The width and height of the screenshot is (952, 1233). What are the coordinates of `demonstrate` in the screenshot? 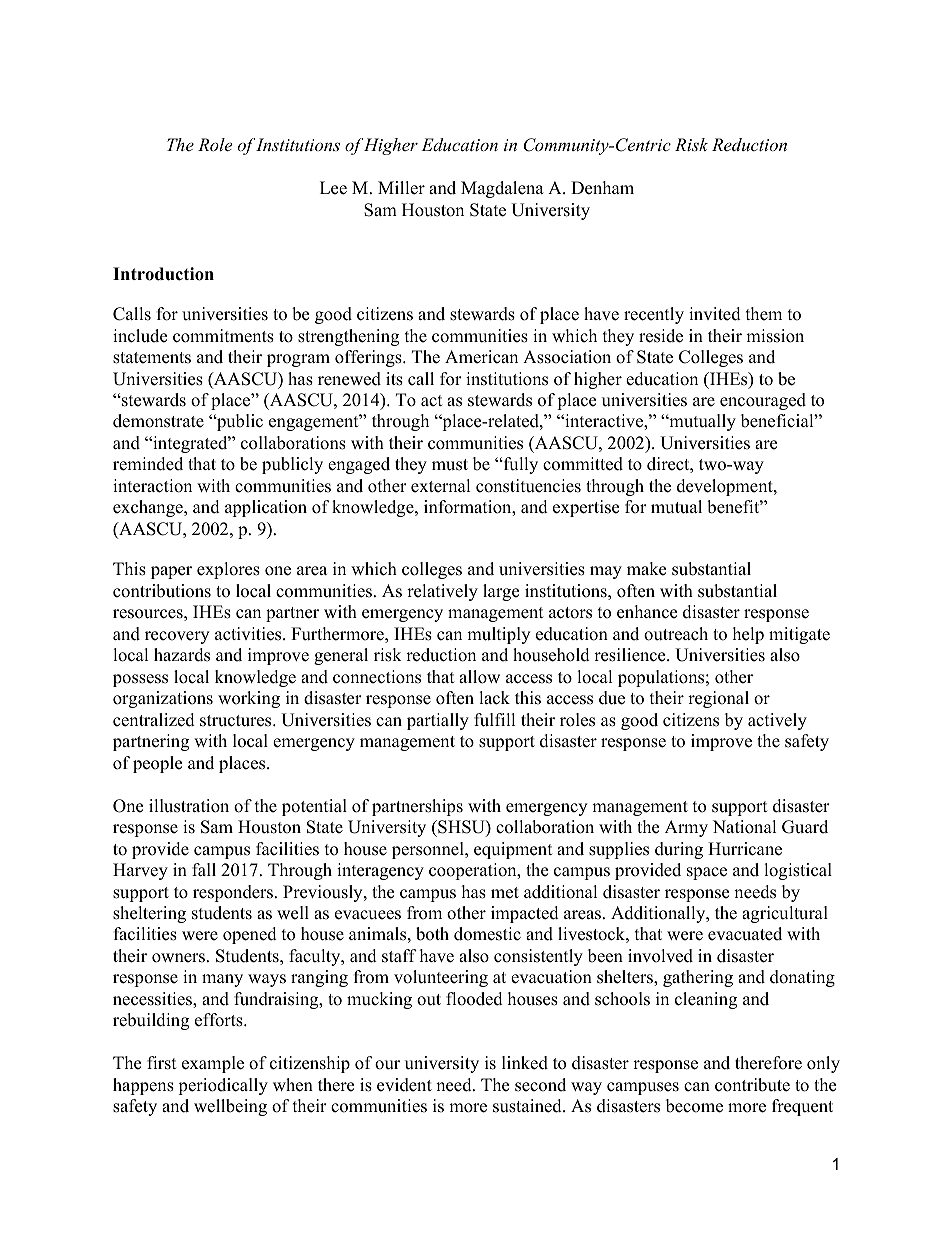 It's located at (158, 421).
